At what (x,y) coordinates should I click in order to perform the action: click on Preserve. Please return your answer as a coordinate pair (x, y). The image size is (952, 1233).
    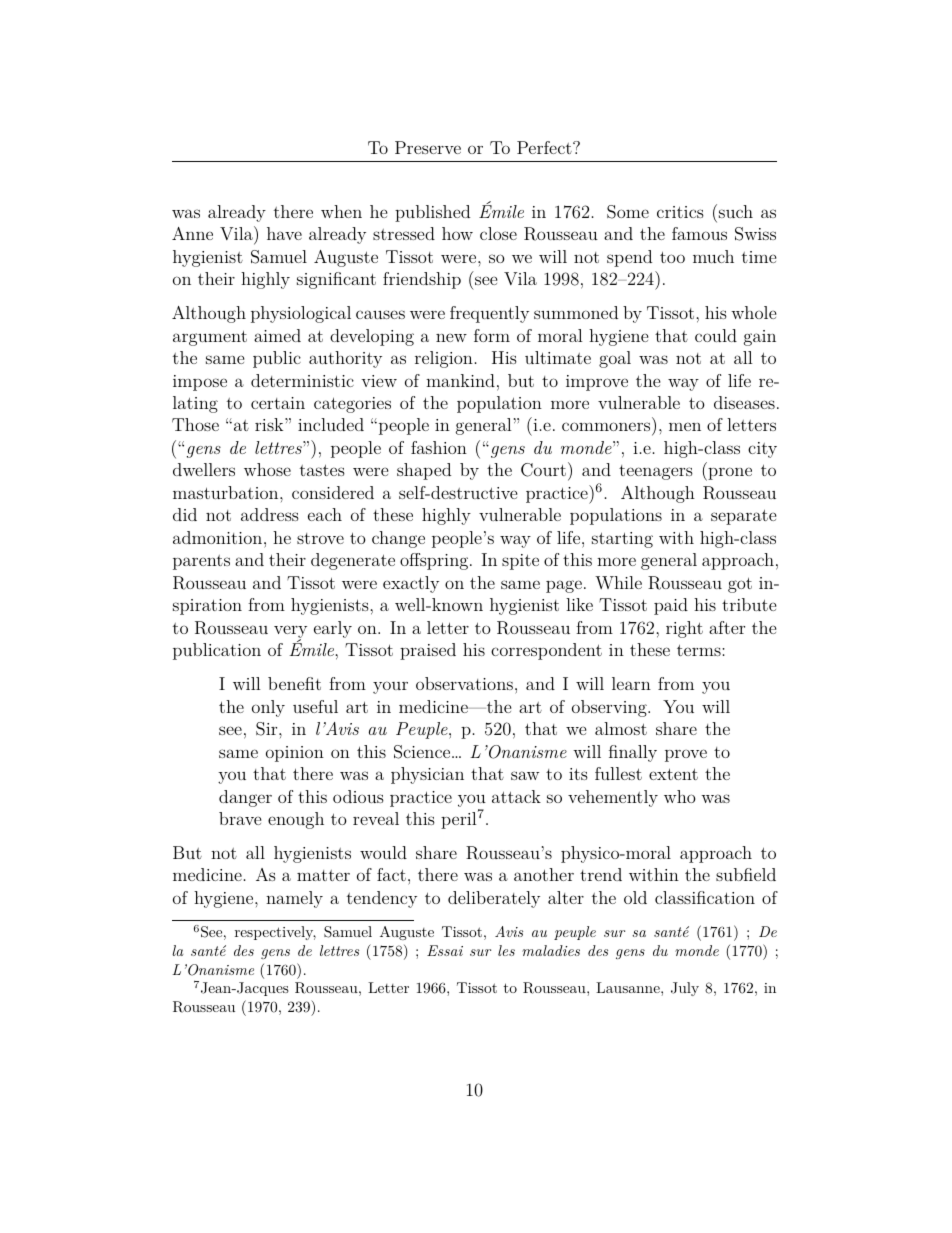
    Looking at the image, I should click on (428, 147).
